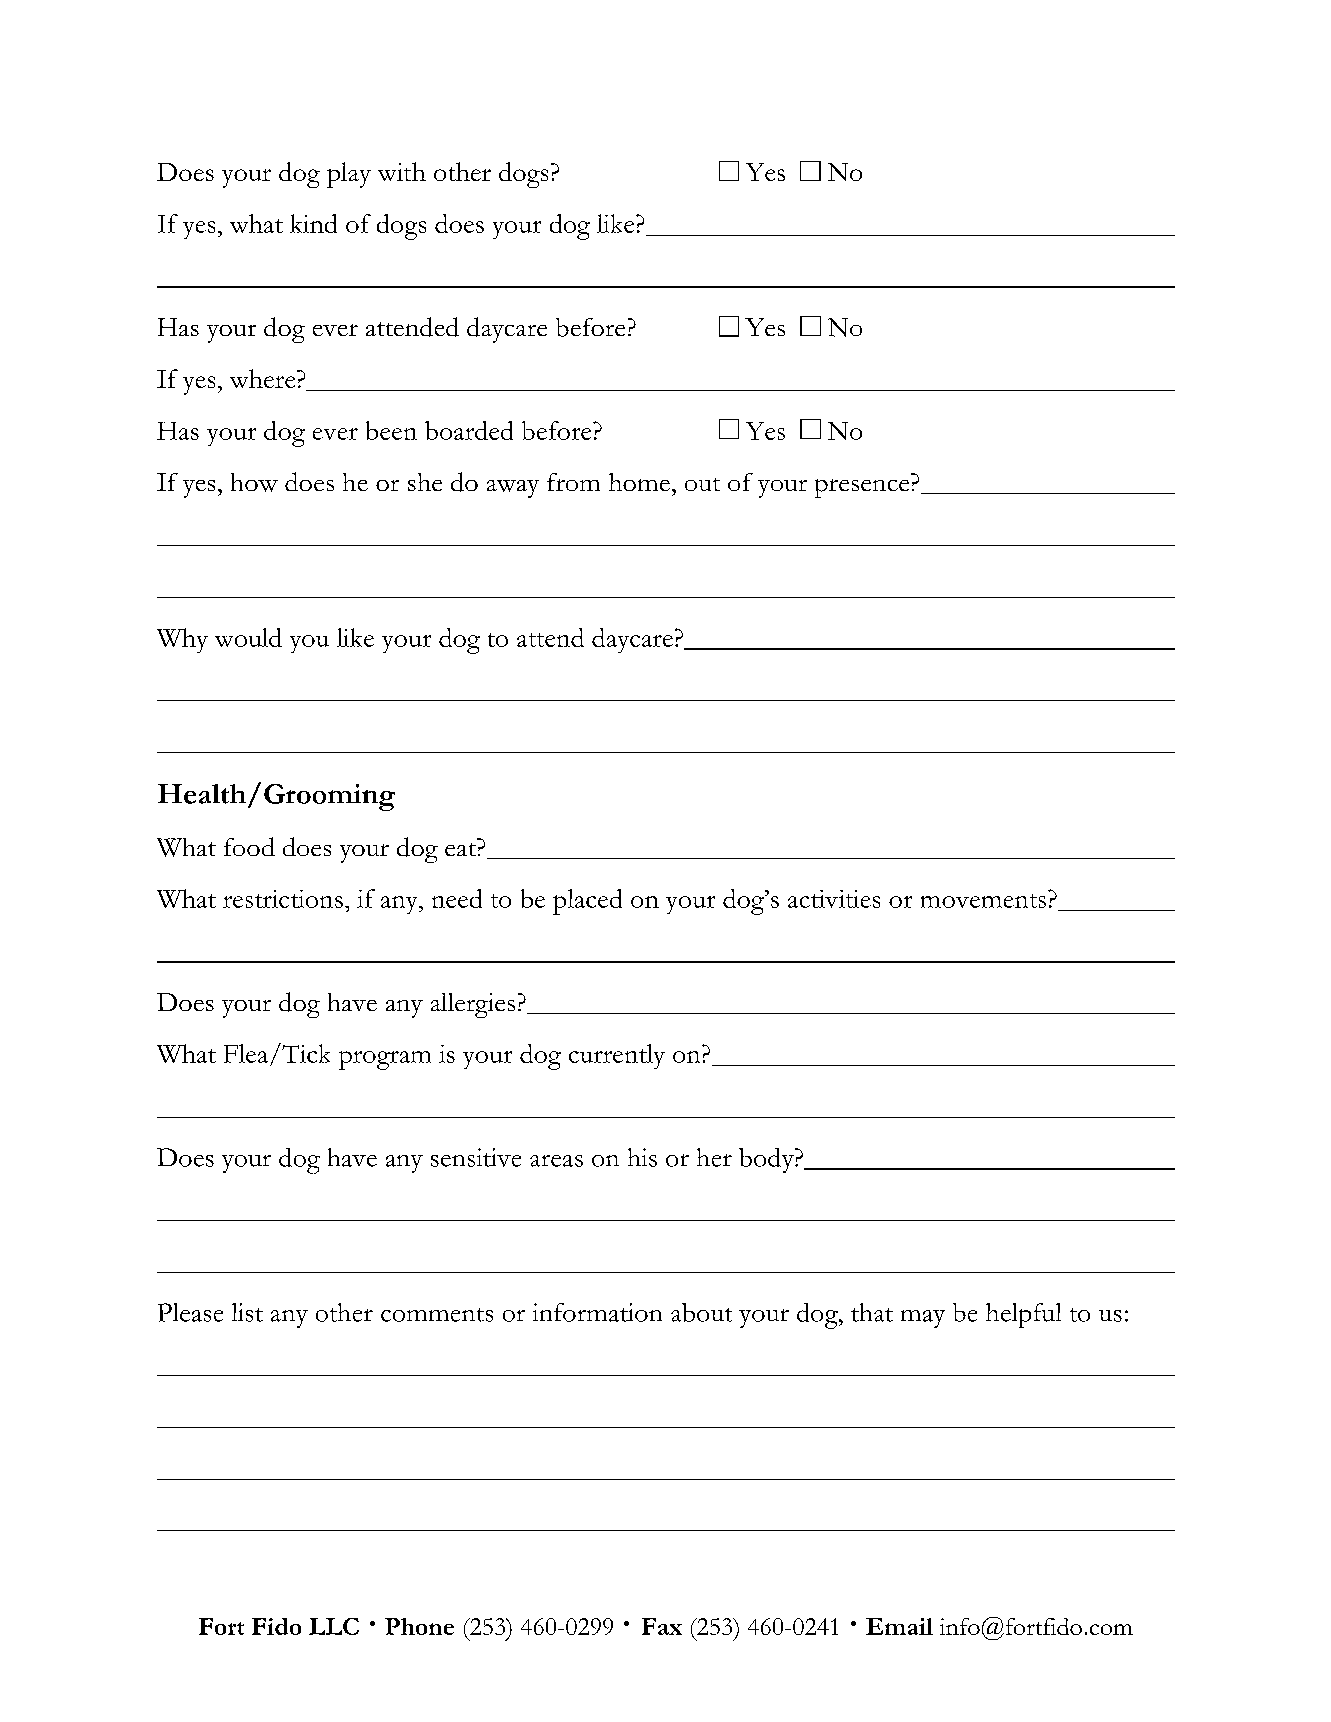 Image resolution: width=1331 pixels, height=1722 pixels. I want to click on food, so click(249, 846).
